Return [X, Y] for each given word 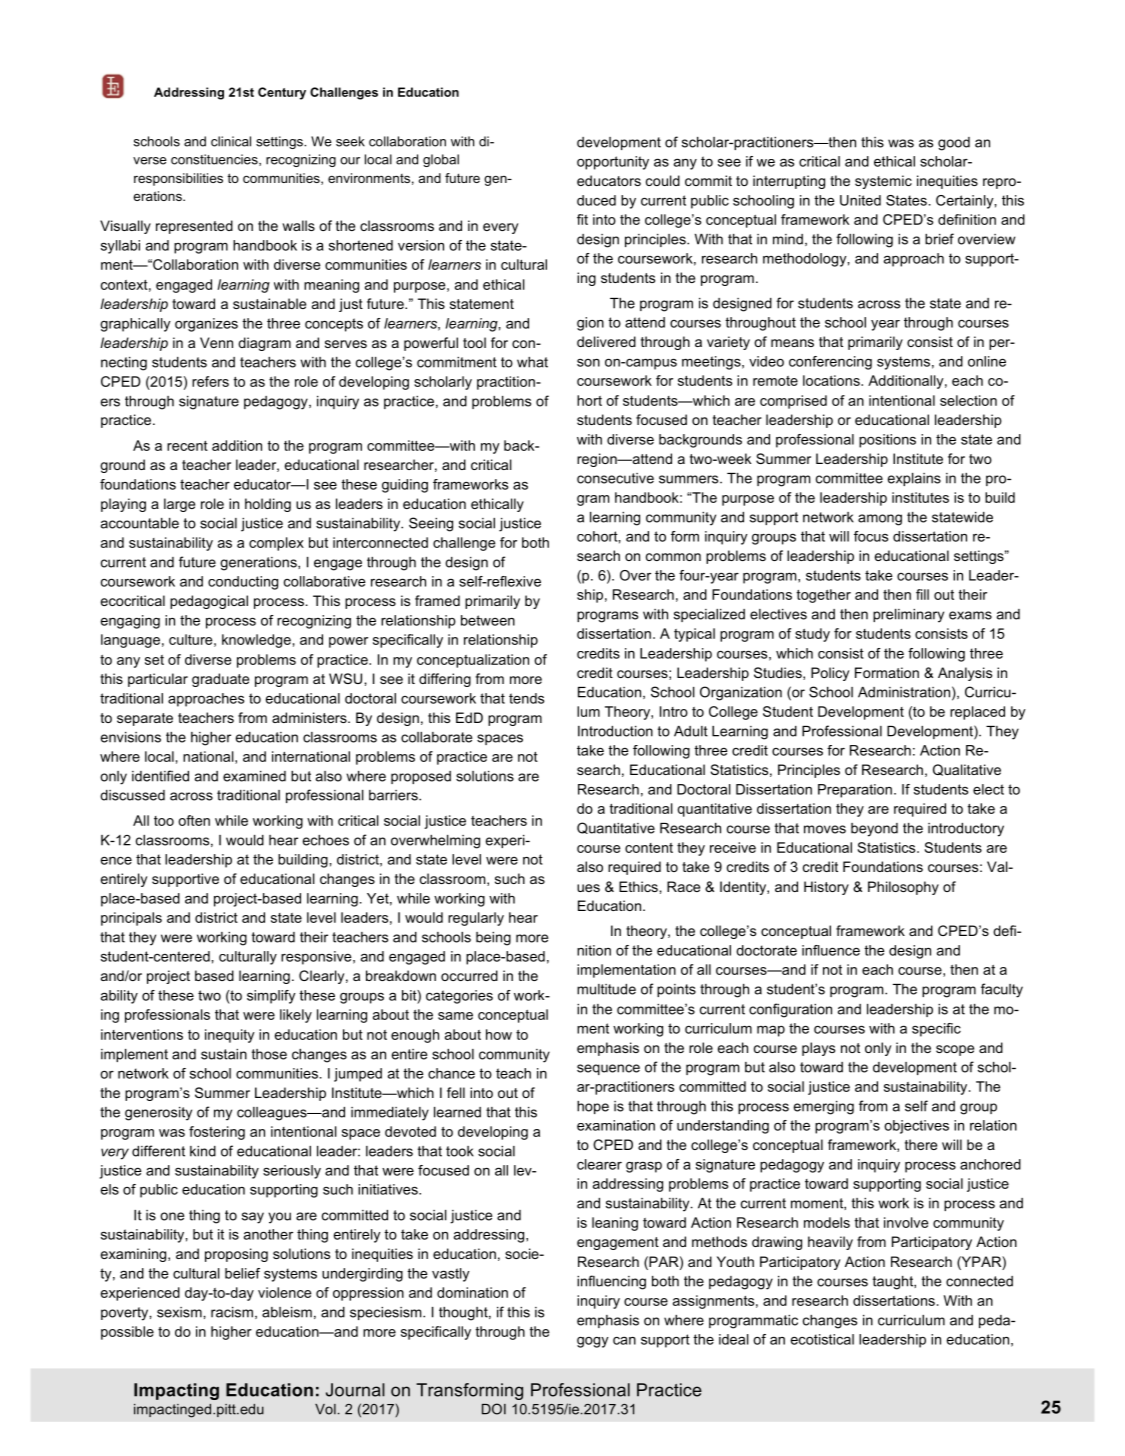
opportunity [613, 163]
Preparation [855, 791]
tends [526, 698]
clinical [231, 141]
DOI [494, 1409]
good [954, 144]
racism [232, 1312]
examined [254, 776]
